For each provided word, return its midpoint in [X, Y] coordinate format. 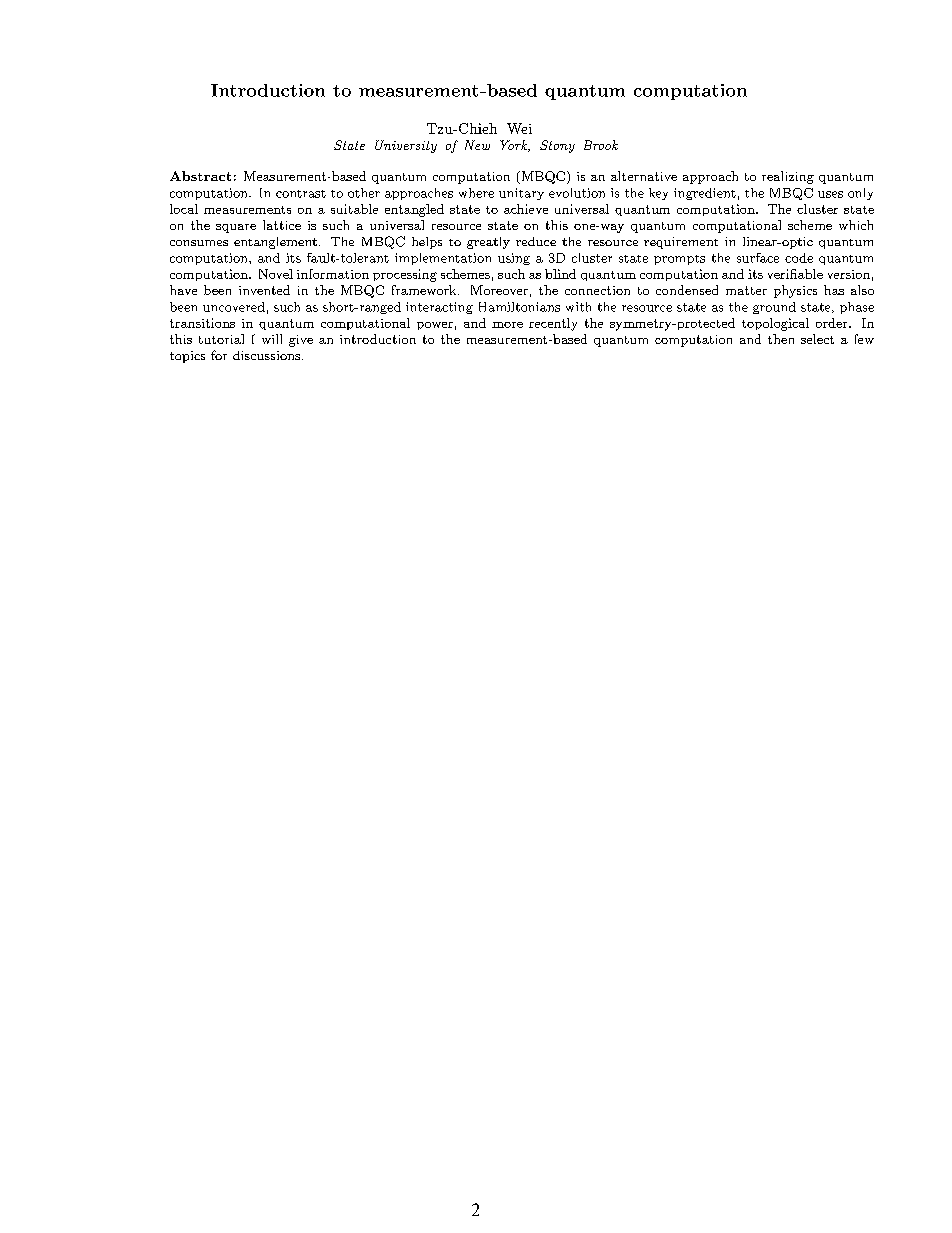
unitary [521, 194]
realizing [788, 177]
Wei [519, 128]
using [514, 259]
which [856, 225]
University [406, 146]
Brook [601, 145]
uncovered [234, 307]
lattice [282, 225]
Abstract [200, 176]
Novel [276, 274]
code [799, 258]
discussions [268, 355]
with [578, 307]
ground [774, 308]
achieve [526, 209]
